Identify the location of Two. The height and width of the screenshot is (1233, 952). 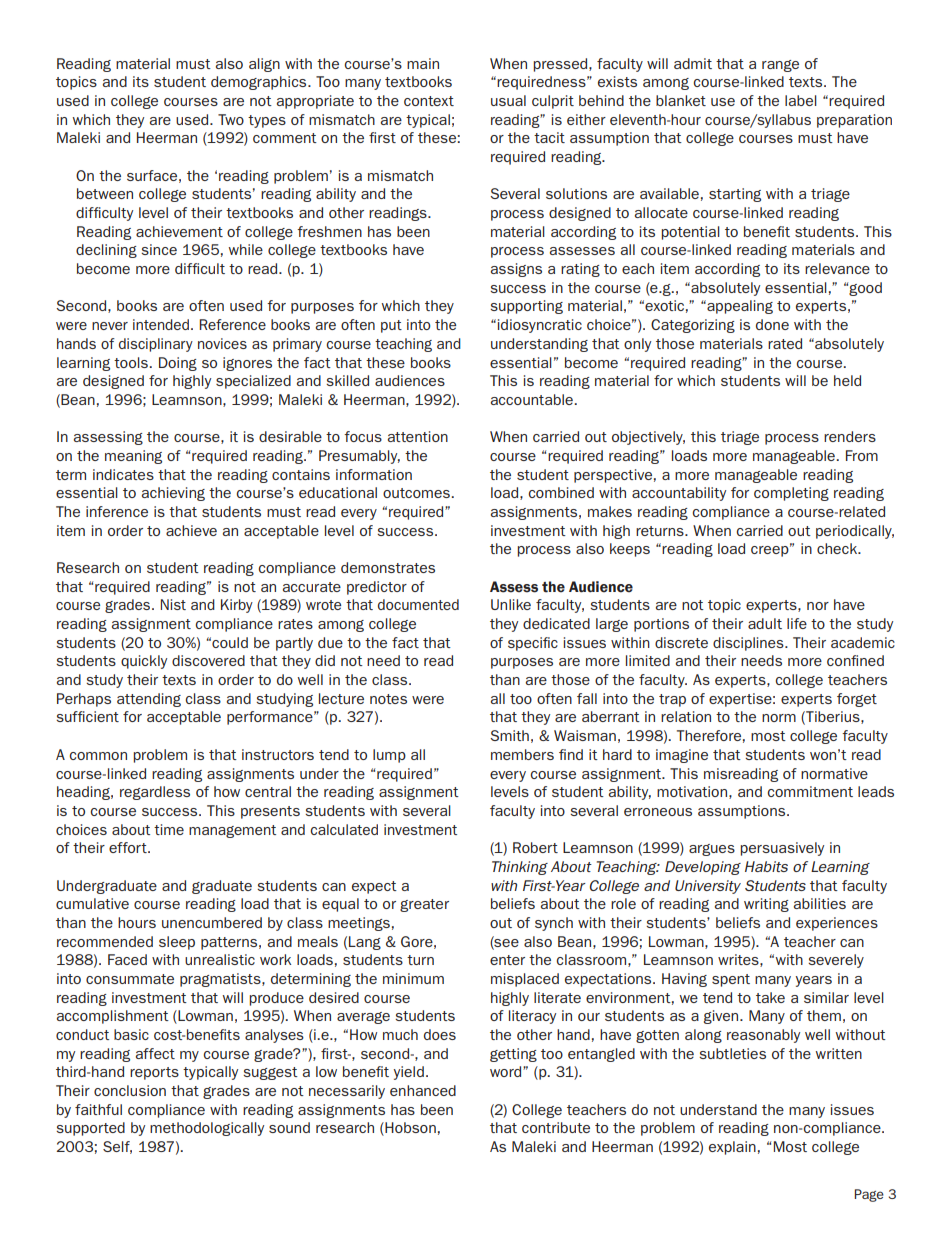
(231, 119).
